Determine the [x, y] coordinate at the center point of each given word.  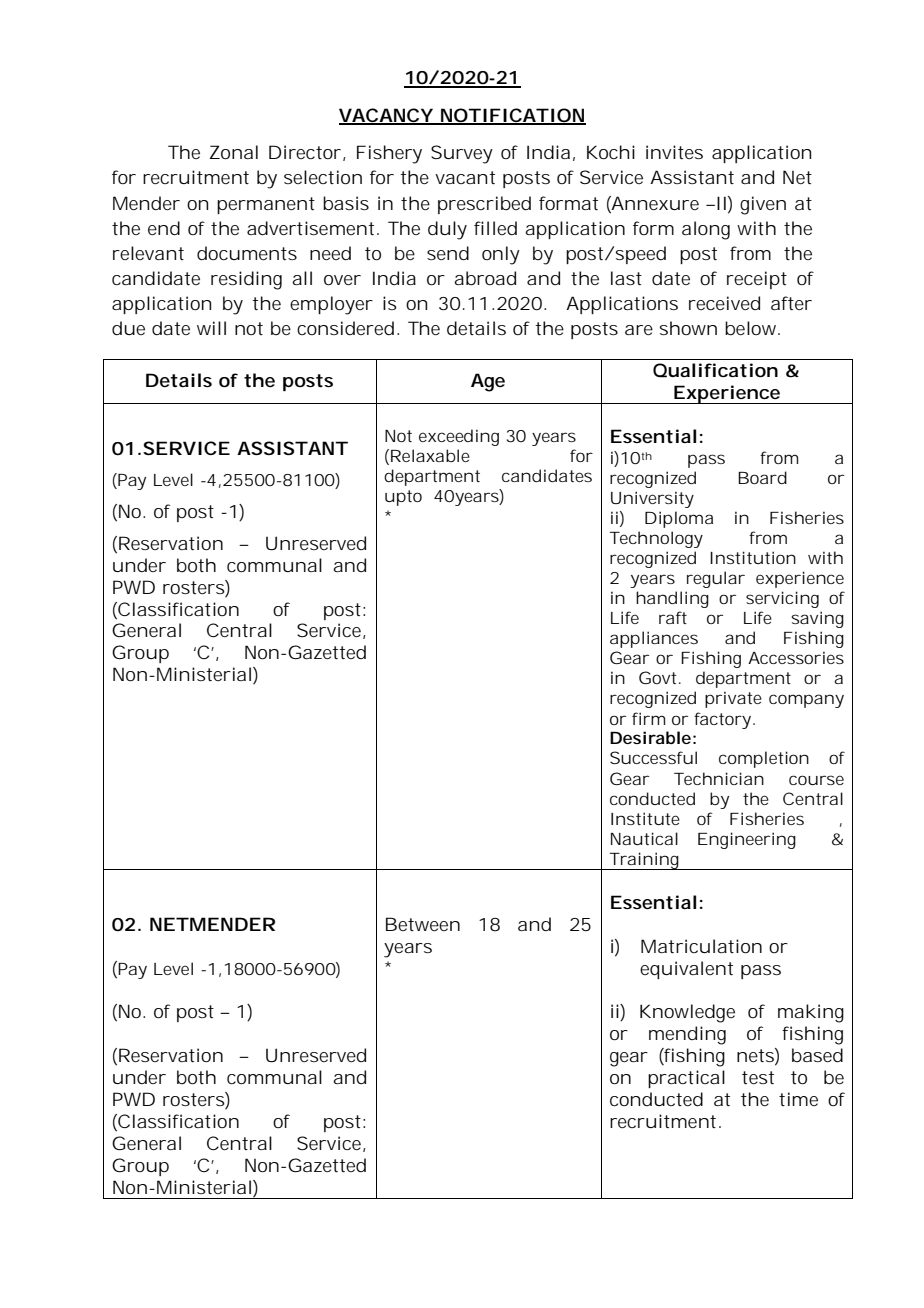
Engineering [747, 840]
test [758, 1077]
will [211, 328]
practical [686, 1079]
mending [687, 1035]
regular [716, 579]
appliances [654, 639]
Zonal [234, 152]
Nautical [644, 838]
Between [423, 924]
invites [674, 152]
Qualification [715, 370]
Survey [462, 154]
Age [488, 382]
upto [403, 498]
